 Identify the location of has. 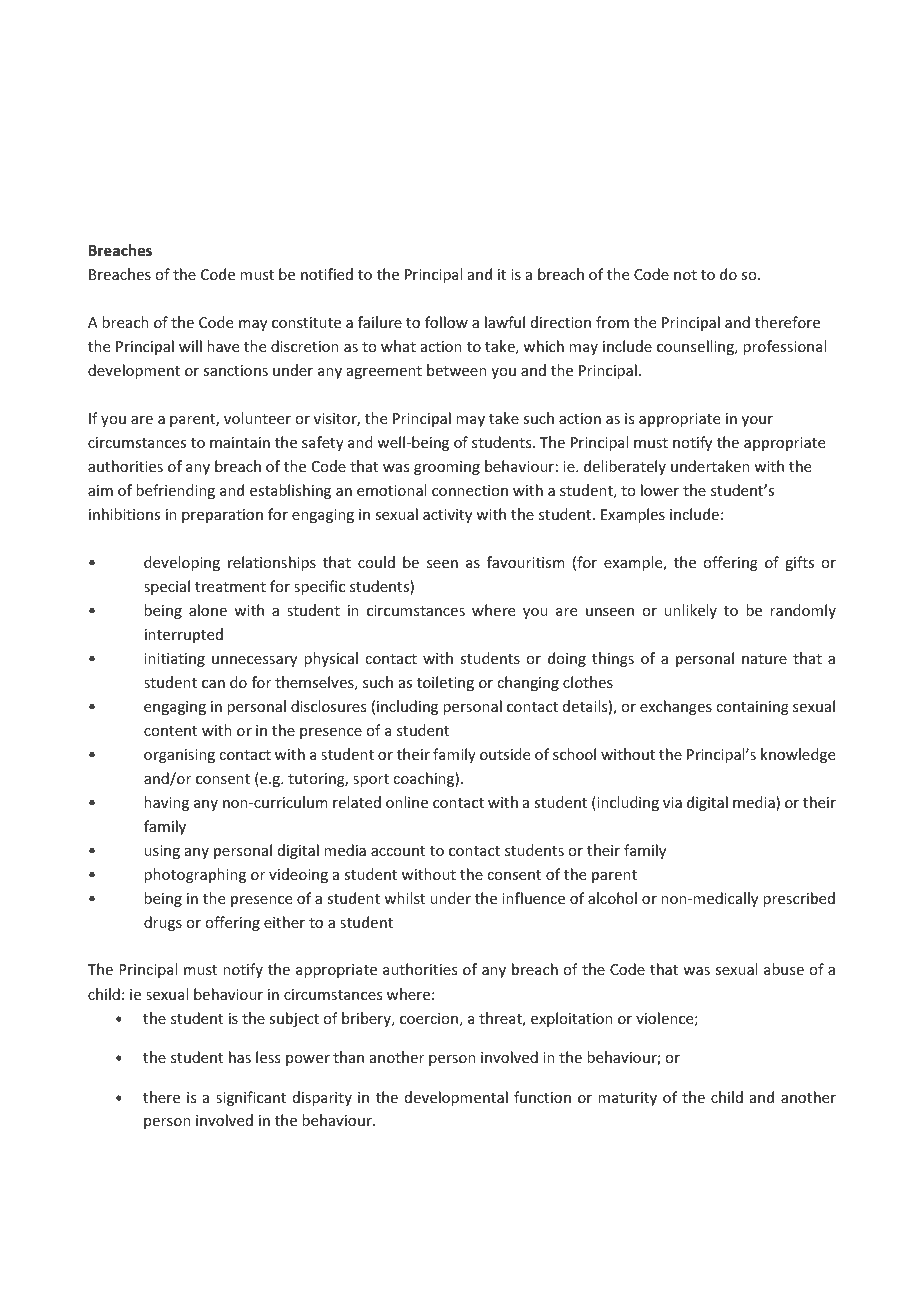
(240, 1057).
